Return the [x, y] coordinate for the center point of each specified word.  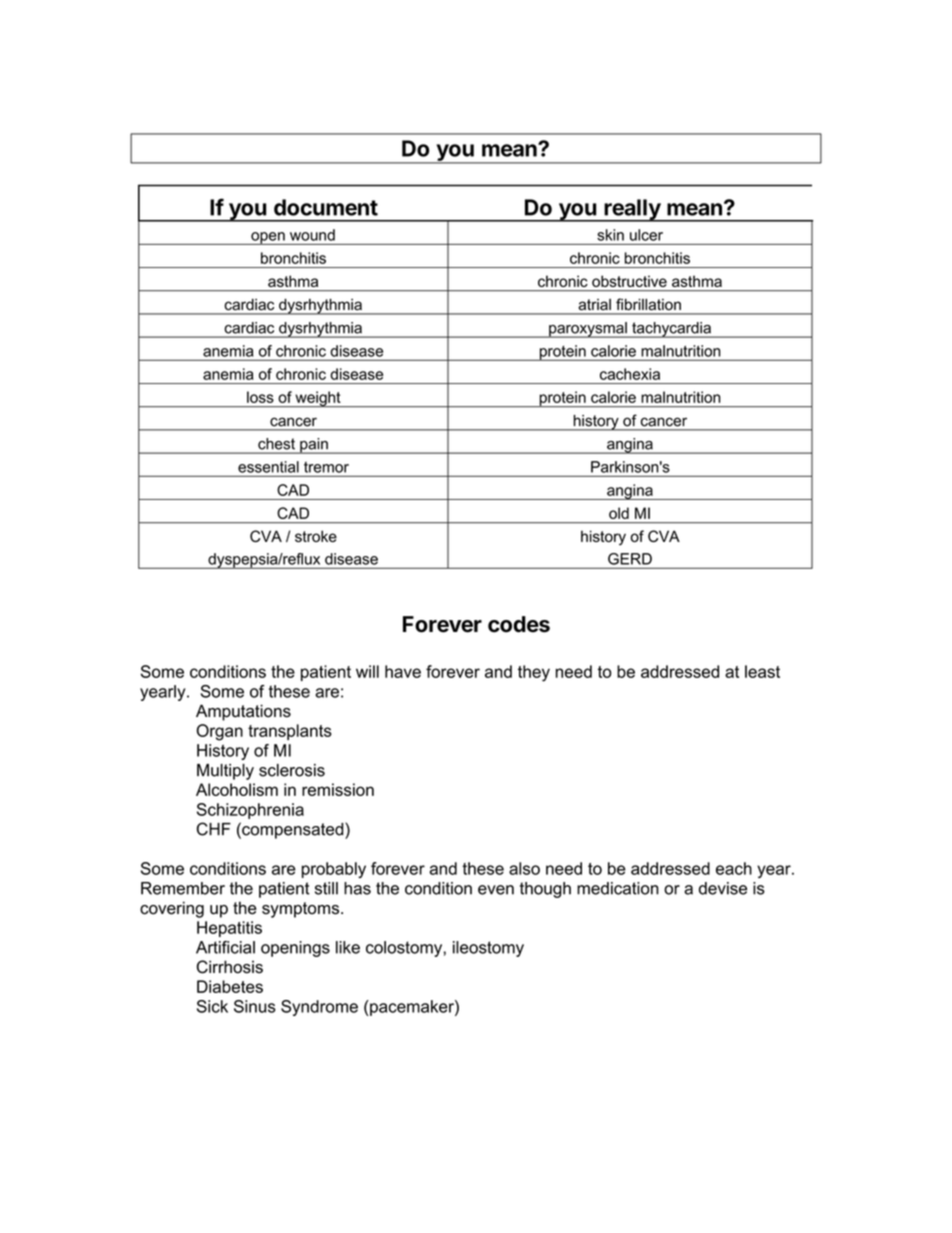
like [348, 947]
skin [610, 235]
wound [312, 235]
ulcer [646, 235]
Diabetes [230, 986]
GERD [630, 559]
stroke [316, 536]
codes [519, 624]
